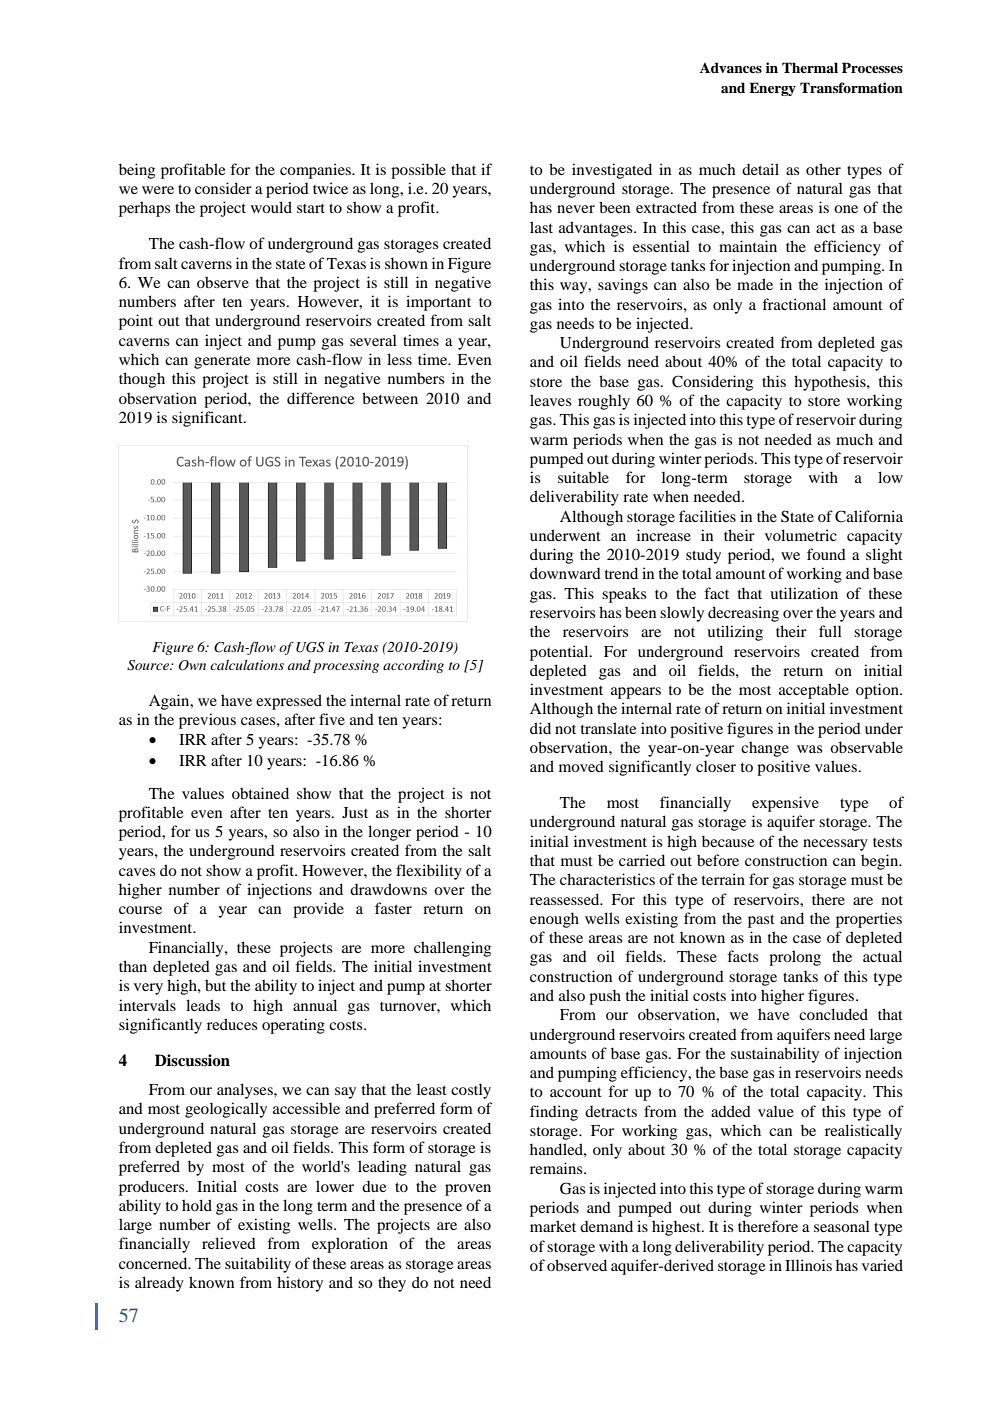 The width and height of the image is (998, 1411). What do you see at coordinates (761, 921) in the image?
I see `past` at bounding box center [761, 921].
